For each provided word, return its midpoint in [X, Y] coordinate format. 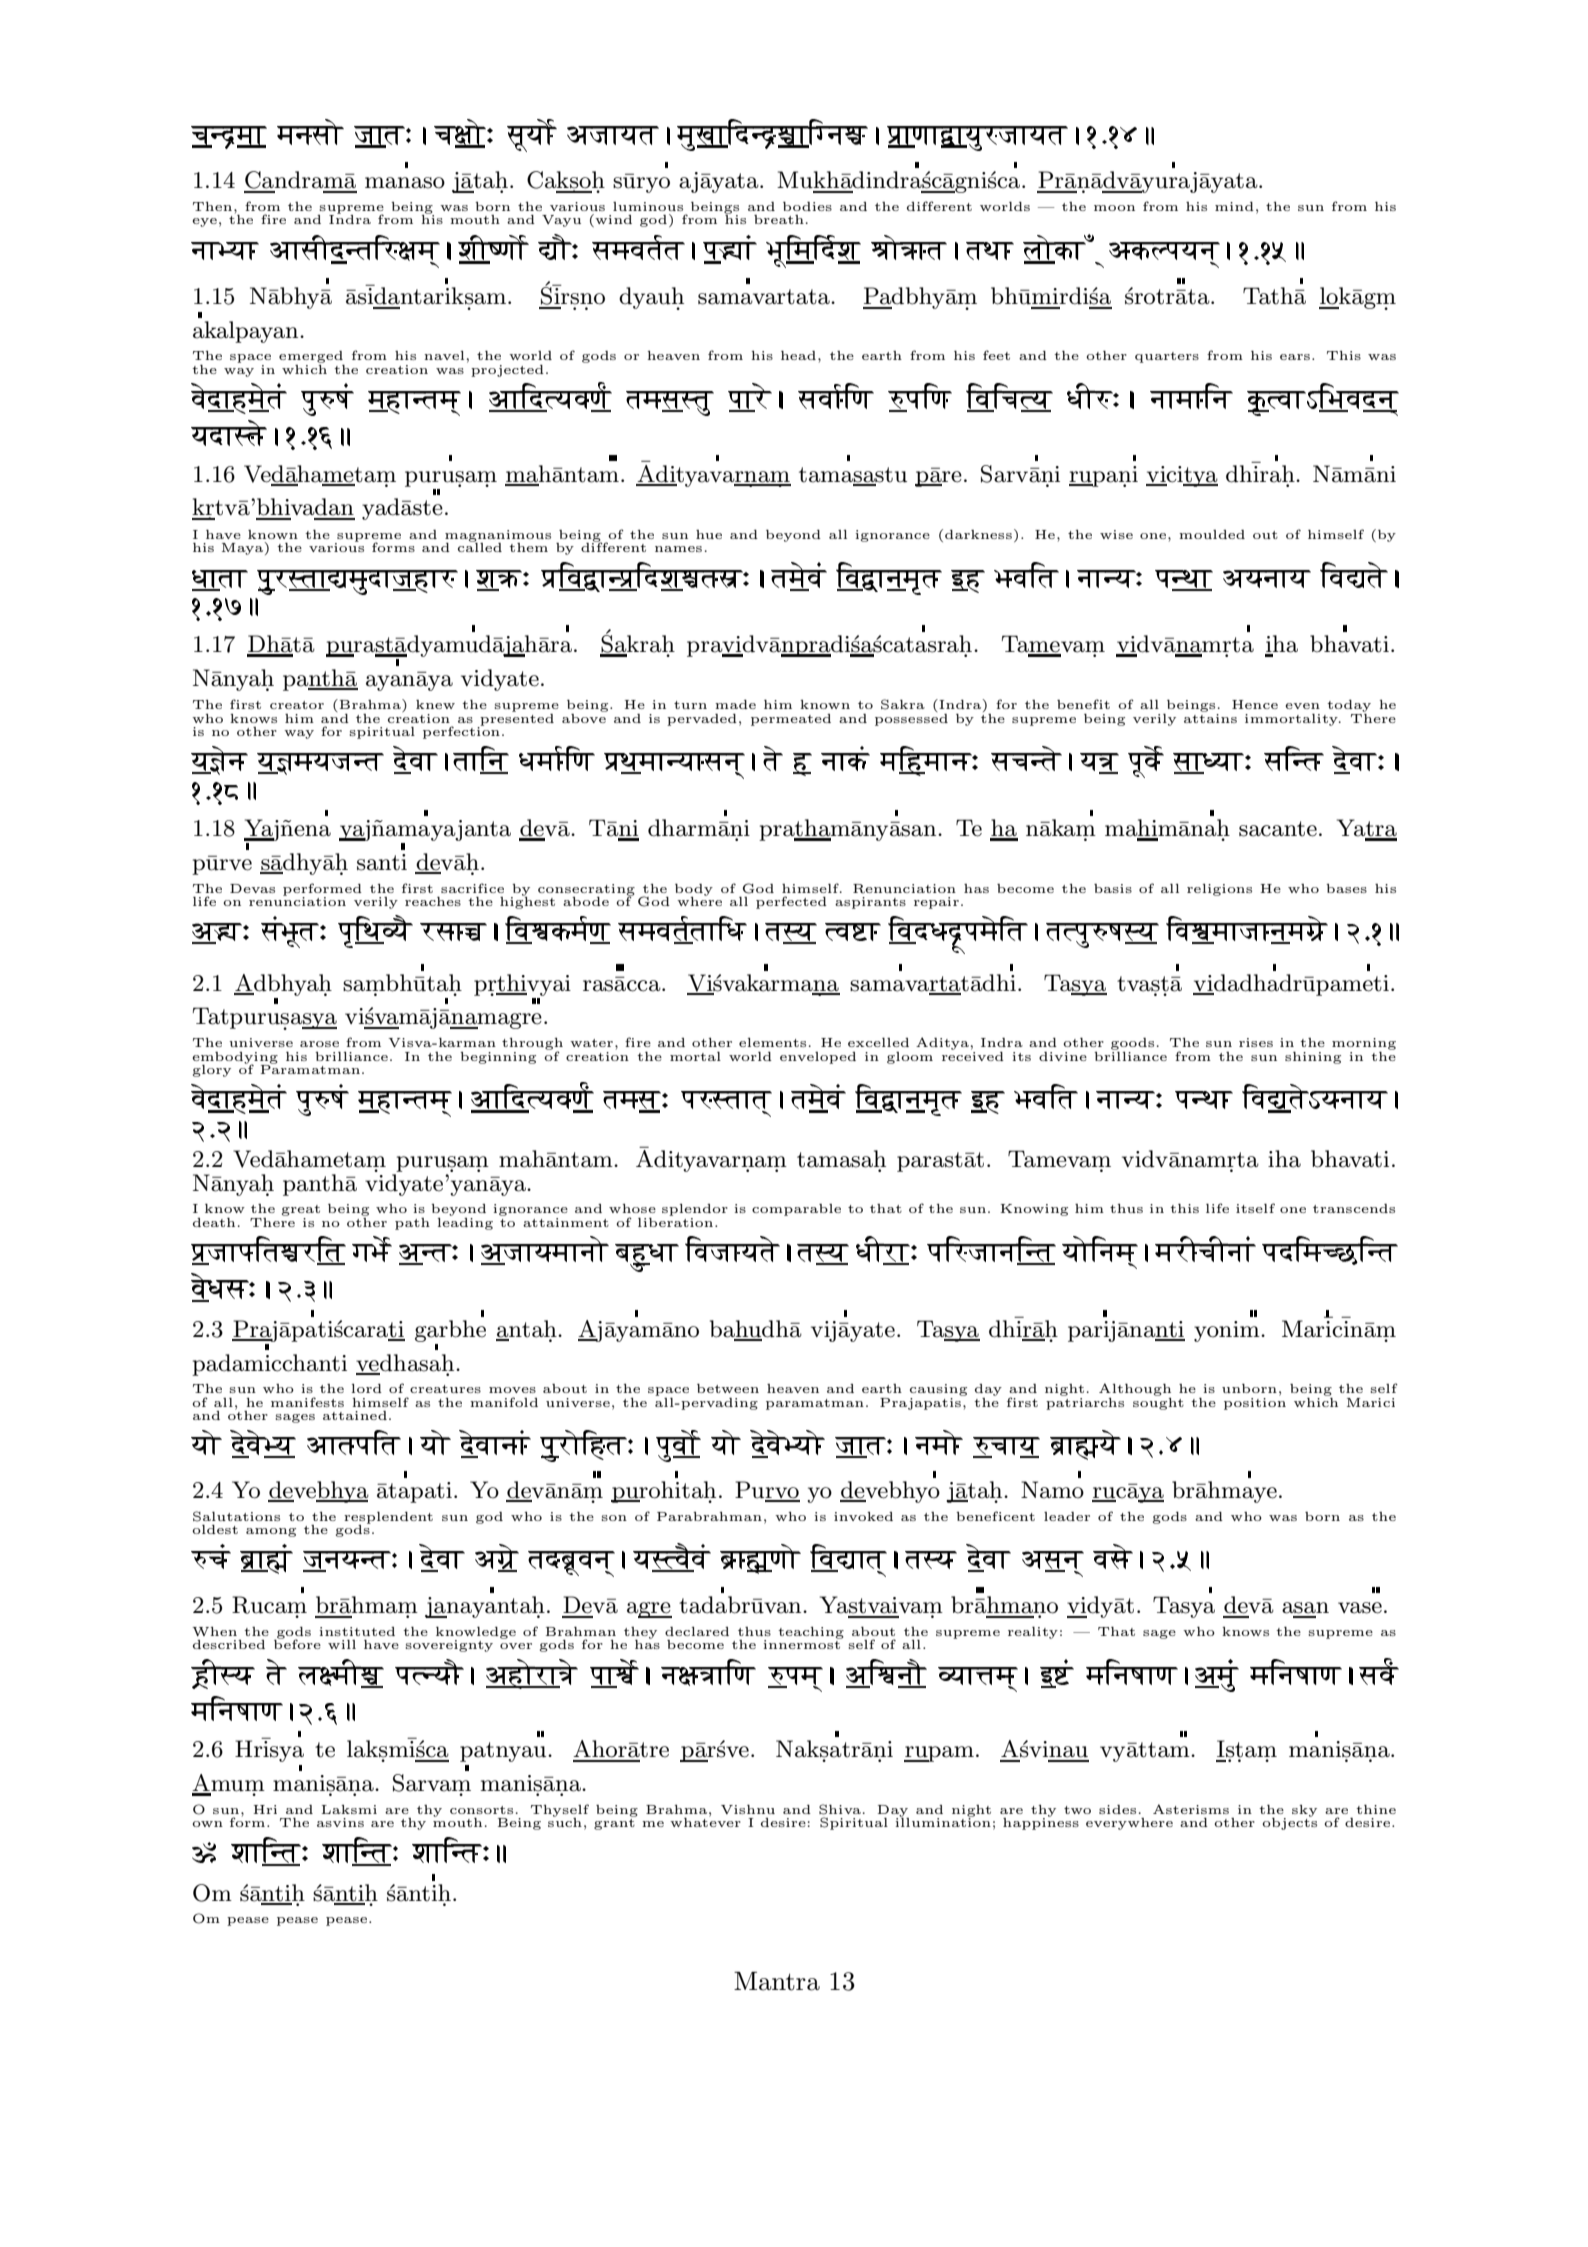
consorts [481, 1810]
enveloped [818, 1058]
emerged [312, 358]
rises [1256, 1042]
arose [319, 1044]
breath [779, 219]
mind [1234, 206]
